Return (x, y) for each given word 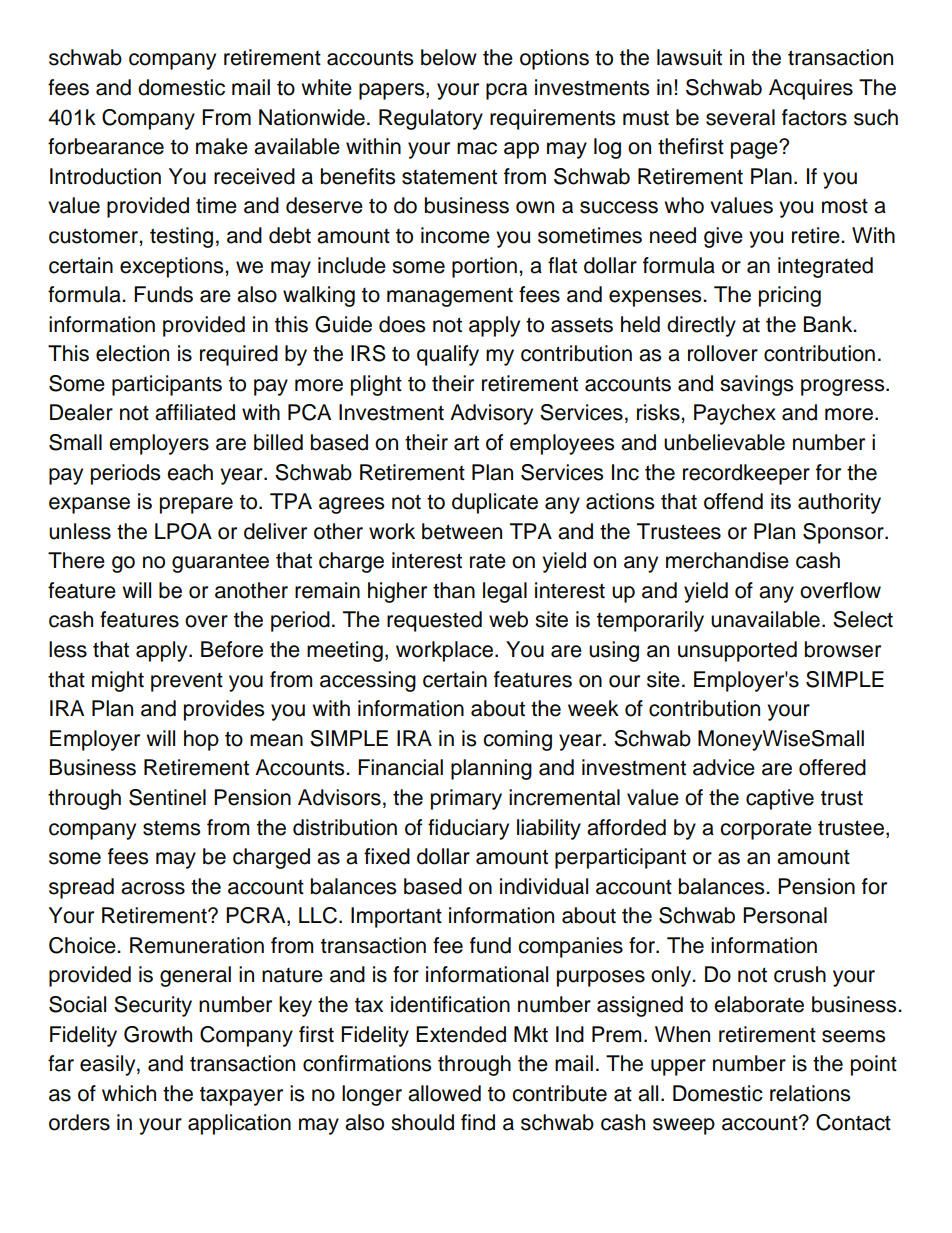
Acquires (811, 89)
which (129, 1093)
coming (517, 740)
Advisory (491, 414)
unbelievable (724, 442)
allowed (444, 1093)
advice (724, 767)
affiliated (195, 412)
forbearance (106, 146)
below (449, 57)
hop (201, 740)
